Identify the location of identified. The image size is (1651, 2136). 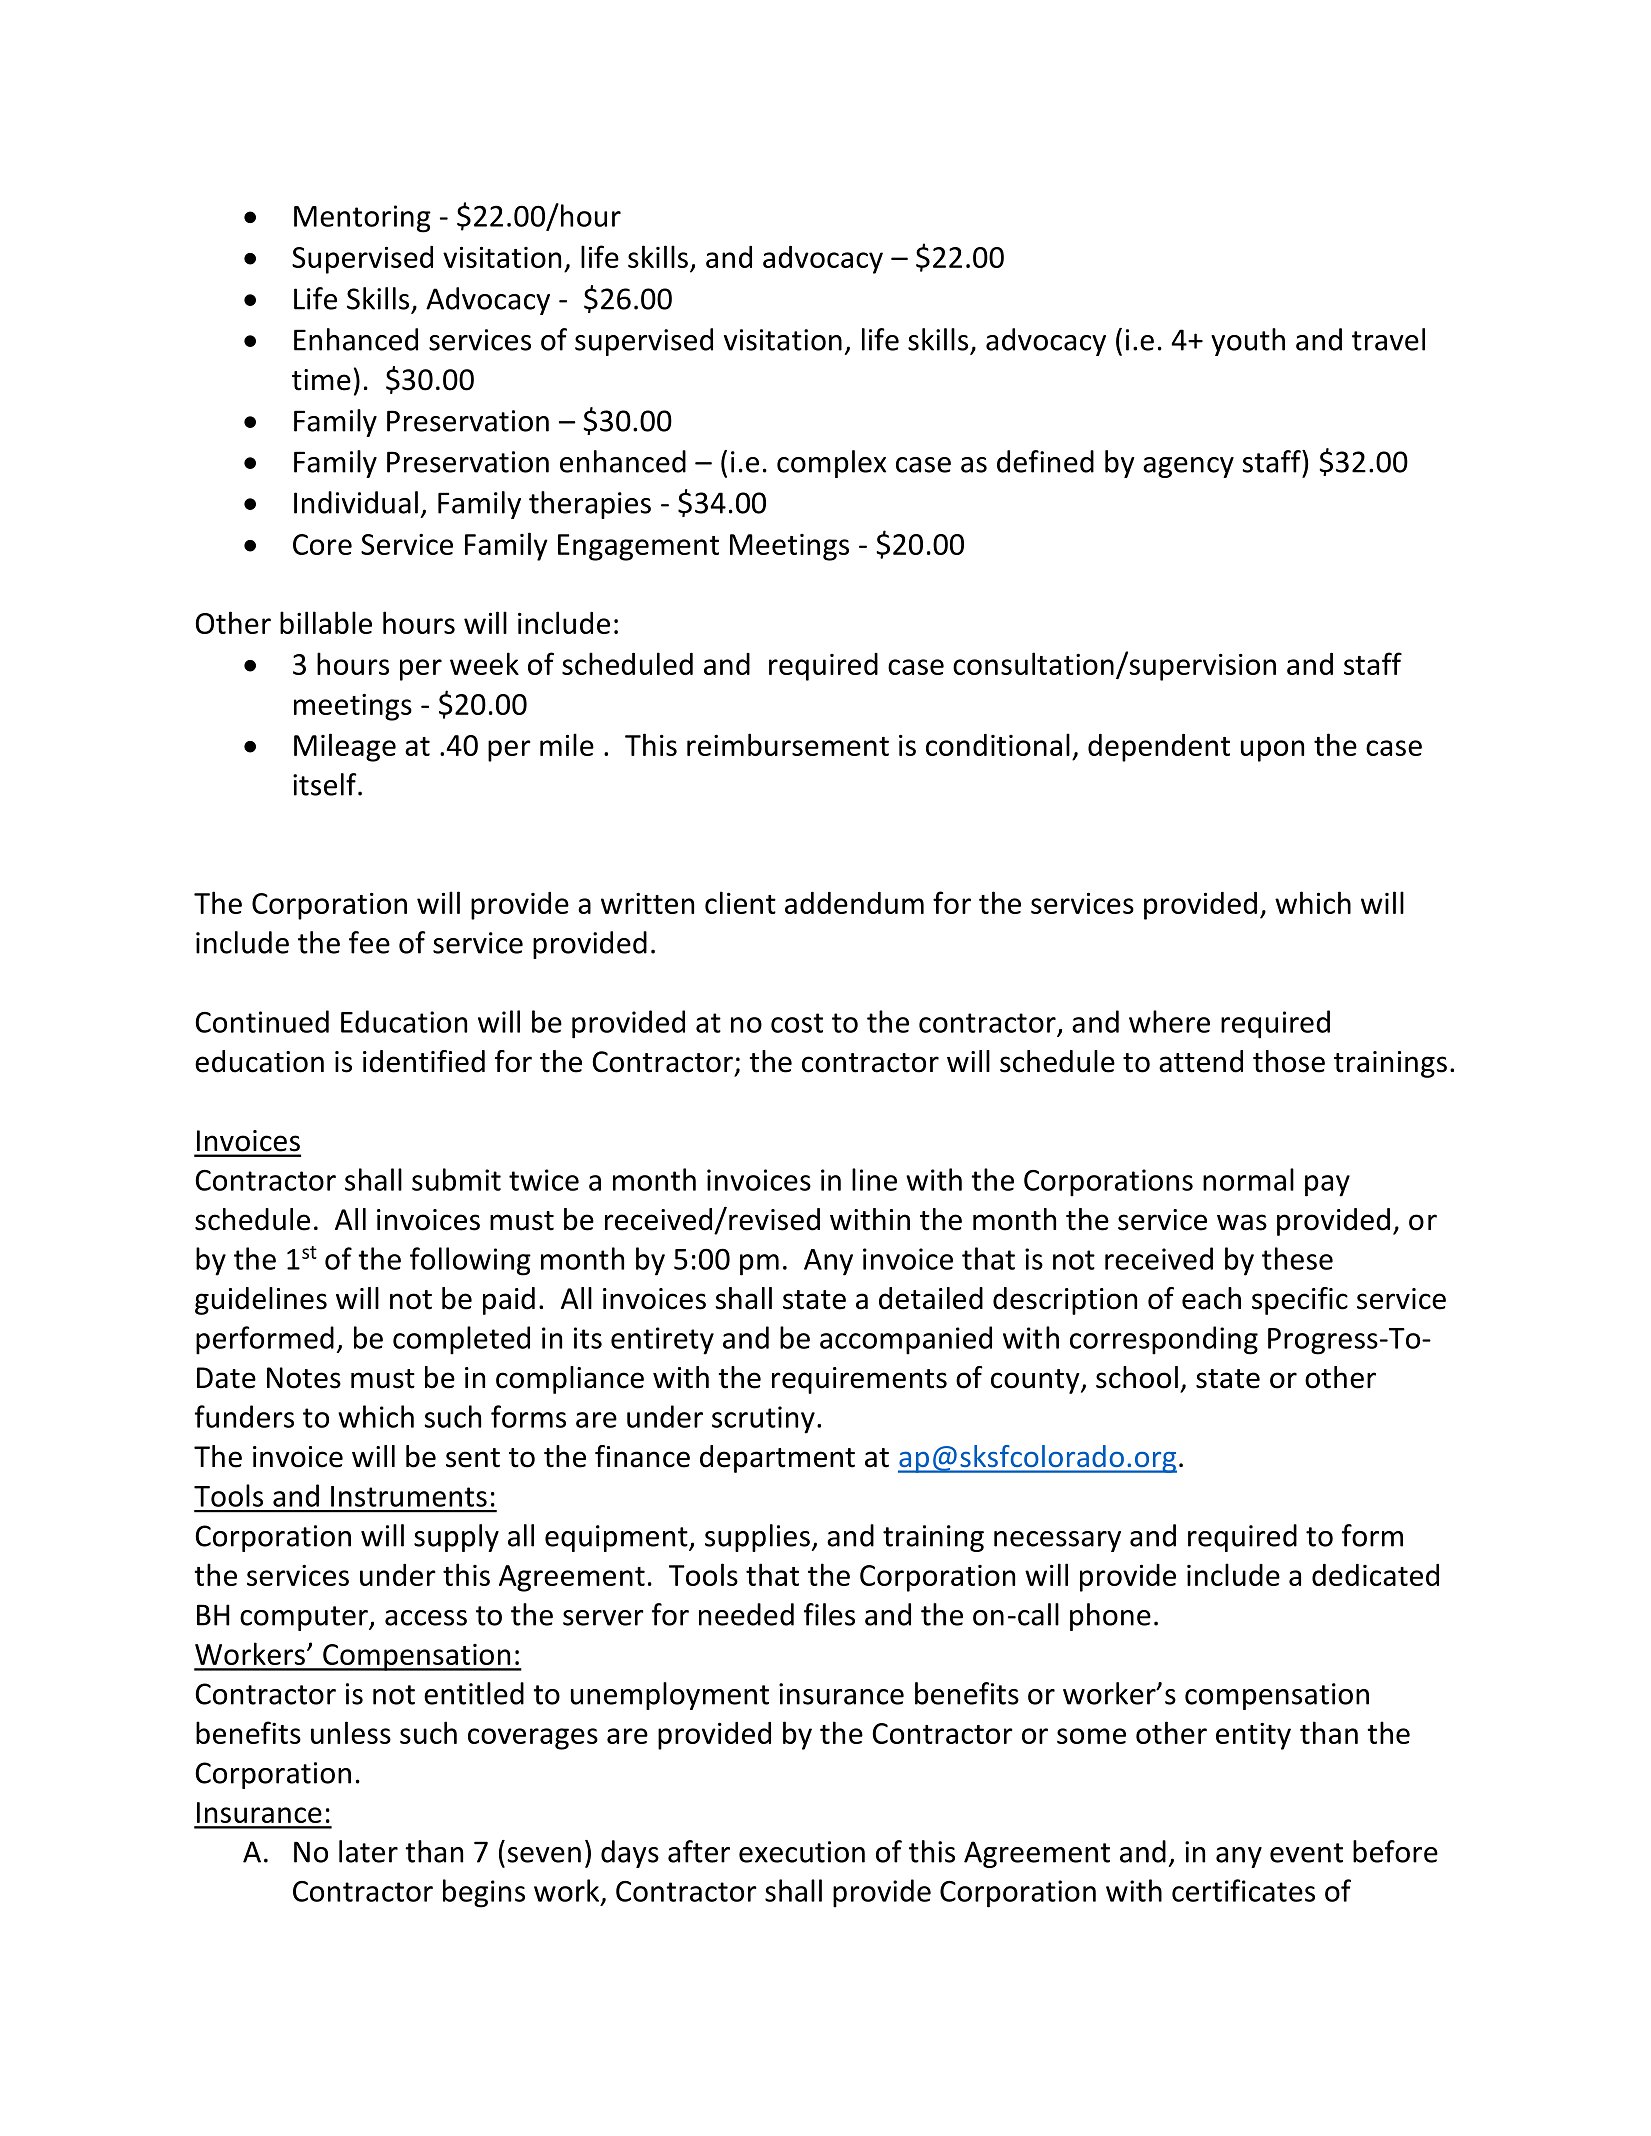
(424, 1061).
